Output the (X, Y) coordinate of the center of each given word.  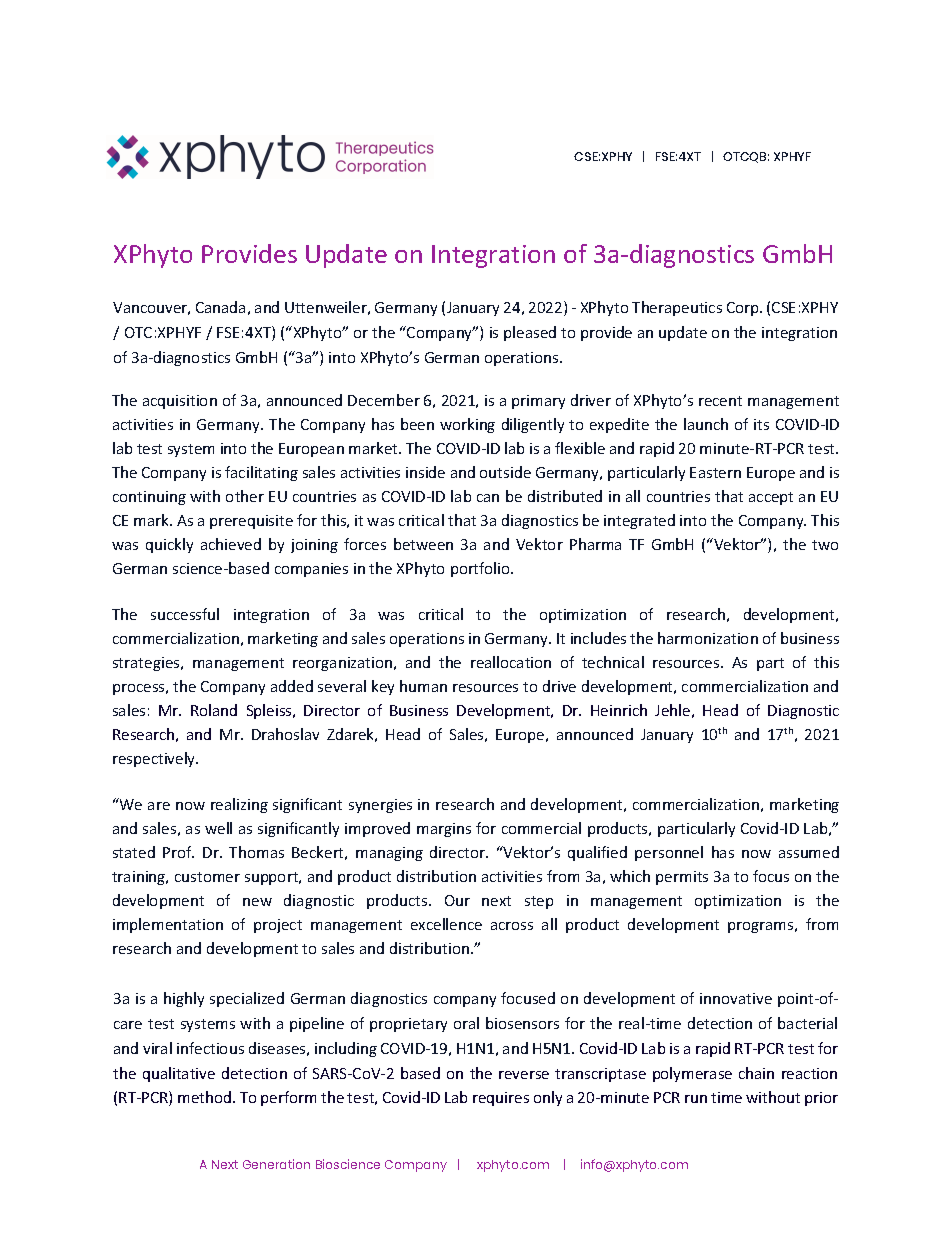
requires (501, 1099)
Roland (214, 710)
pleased (530, 333)
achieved (231, 544)
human (423, 686)
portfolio (482, 569)
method (206, 1097)
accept (771, 498)
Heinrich (619, 710)
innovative (736, 998)
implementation (168, 925)
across (512, 926)
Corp (744, 309)
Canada (220, 307)
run (696, 1099)
